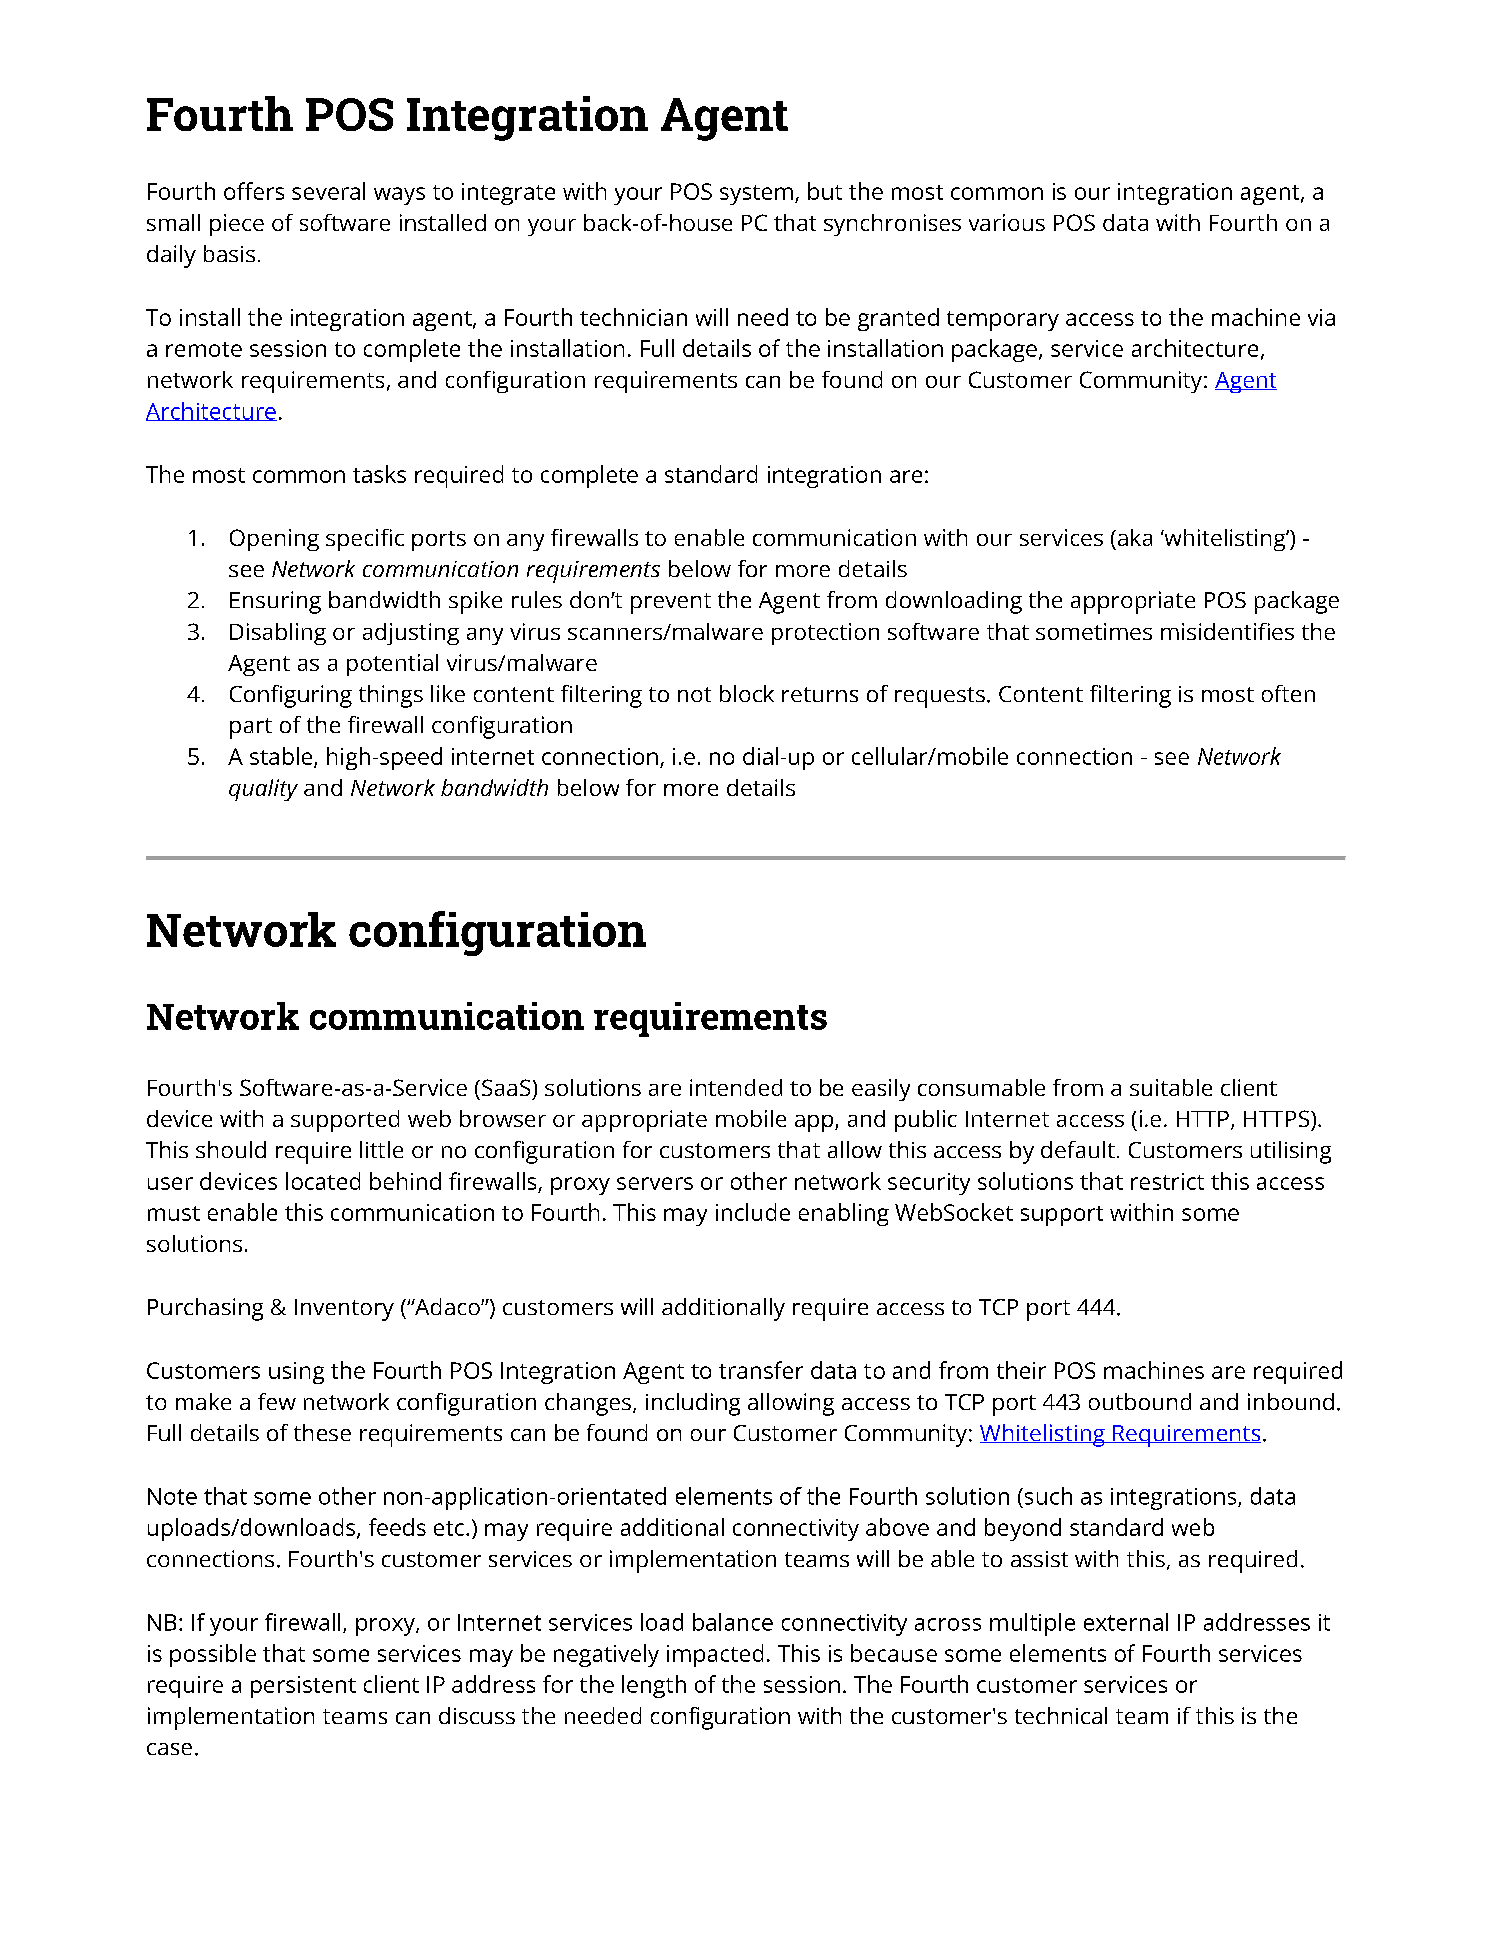  I want to click on transfer, so click(761, 1370).
